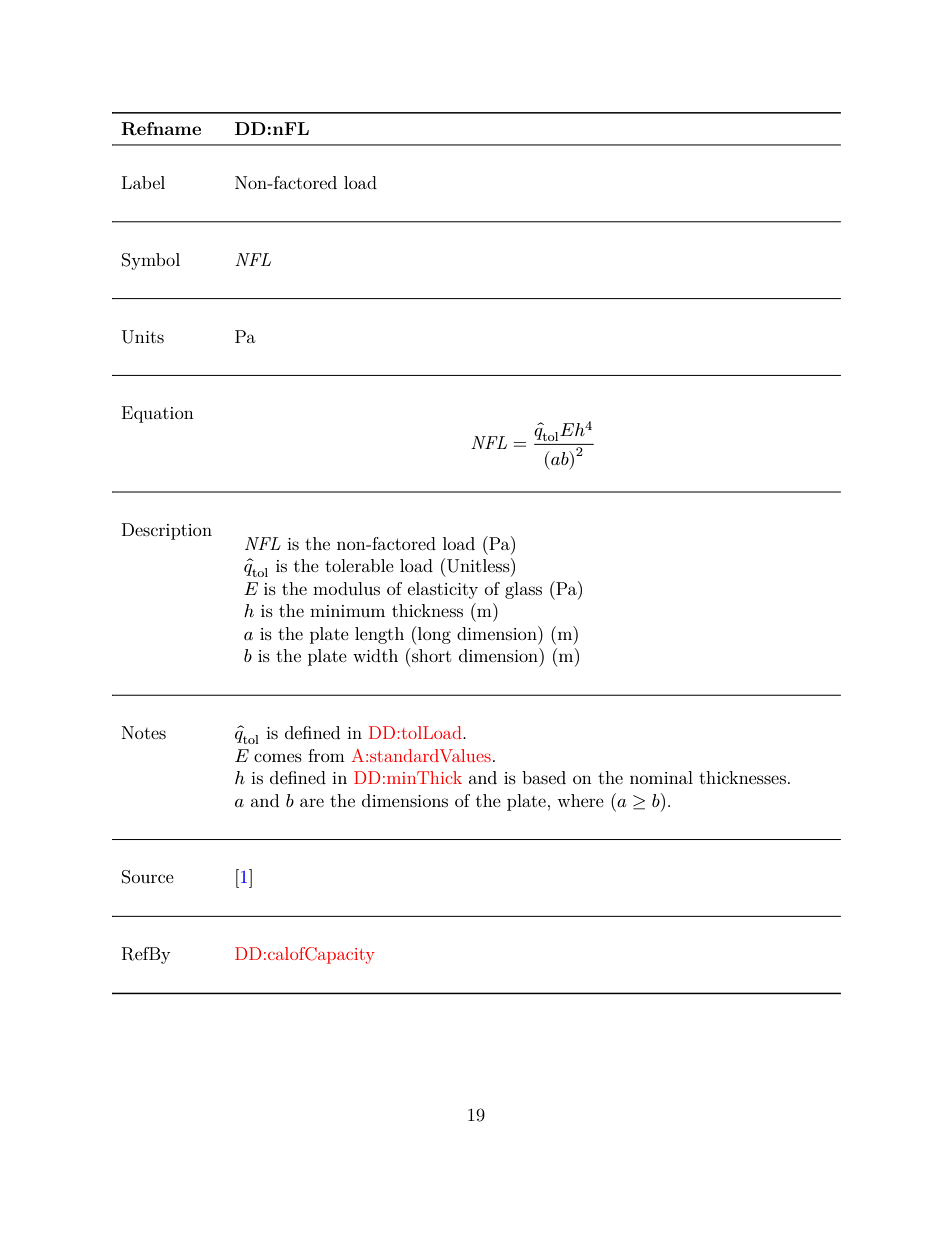 The image size is (952, 1233). Describe the element at coordinates (148, 877) in the screenshot. I see `Source` at that location.
